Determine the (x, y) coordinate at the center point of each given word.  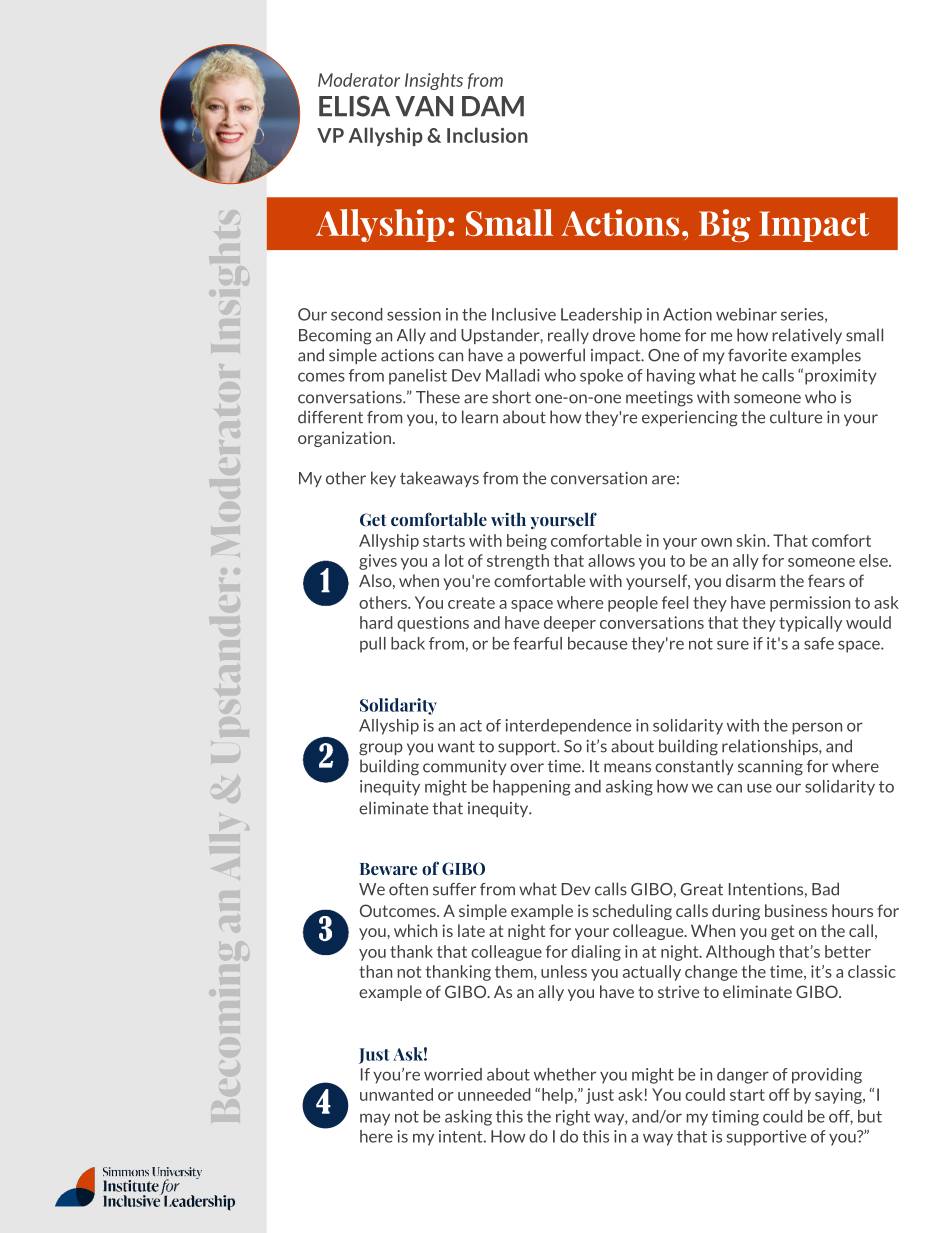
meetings (659, 399)
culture (796, 417)
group (381, 749)
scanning (770, 768)
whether (565, 1074)
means (627, 768)
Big (724, 225)
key (383, 479)
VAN (424, 106)
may (375, 1119)
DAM (493, 106)
